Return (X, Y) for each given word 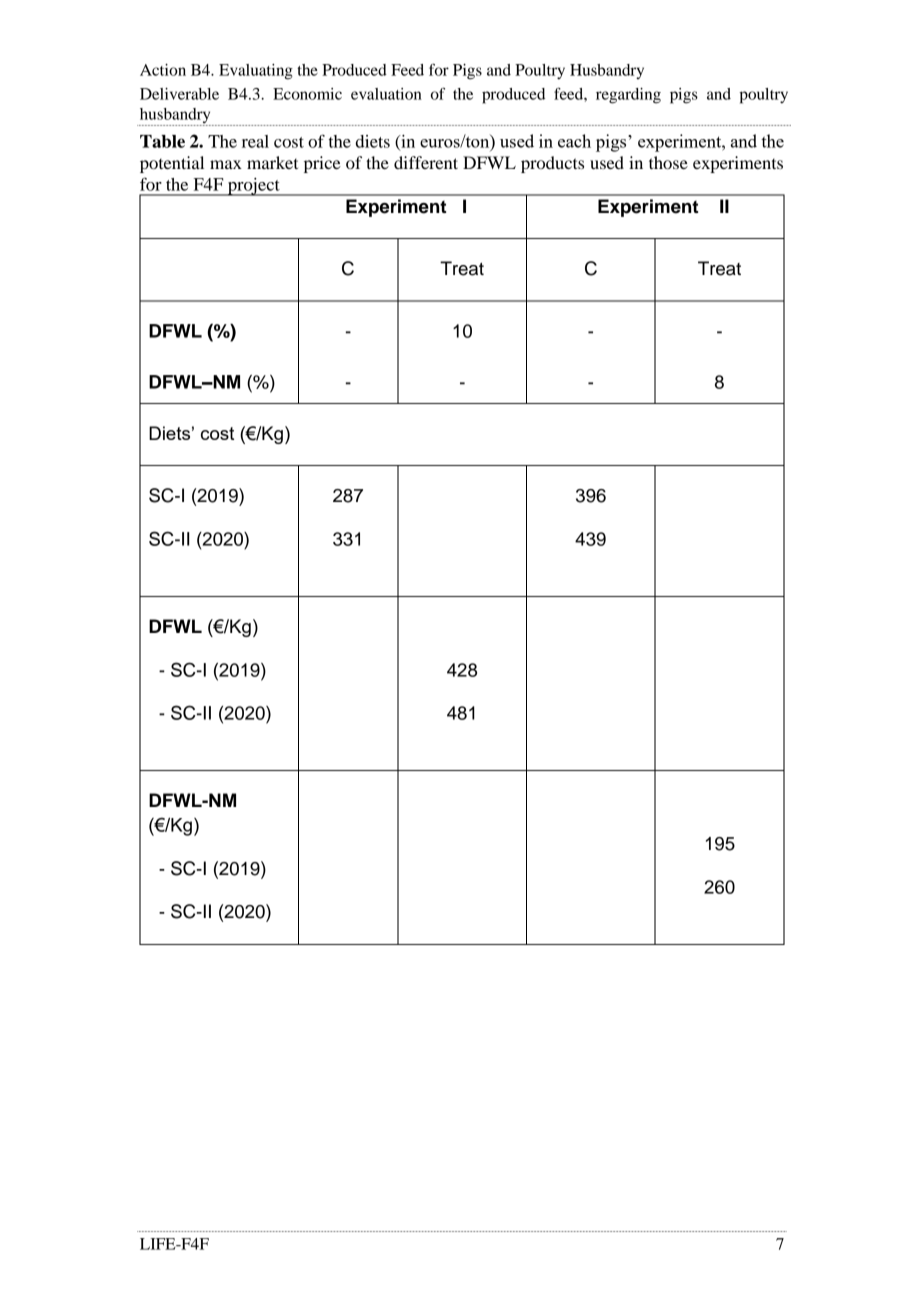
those (668, 162)
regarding (628, 96)
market (272, 162)
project (254, 187)
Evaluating (256, 72)
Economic (307, 94)
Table (162, 141)
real (255, 141)
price (322, 164)
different (426, 162)
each (574, 141)
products (552, 164)
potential (172, 164)
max (226, 164)
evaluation (386, 94)
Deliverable (179, 94)
